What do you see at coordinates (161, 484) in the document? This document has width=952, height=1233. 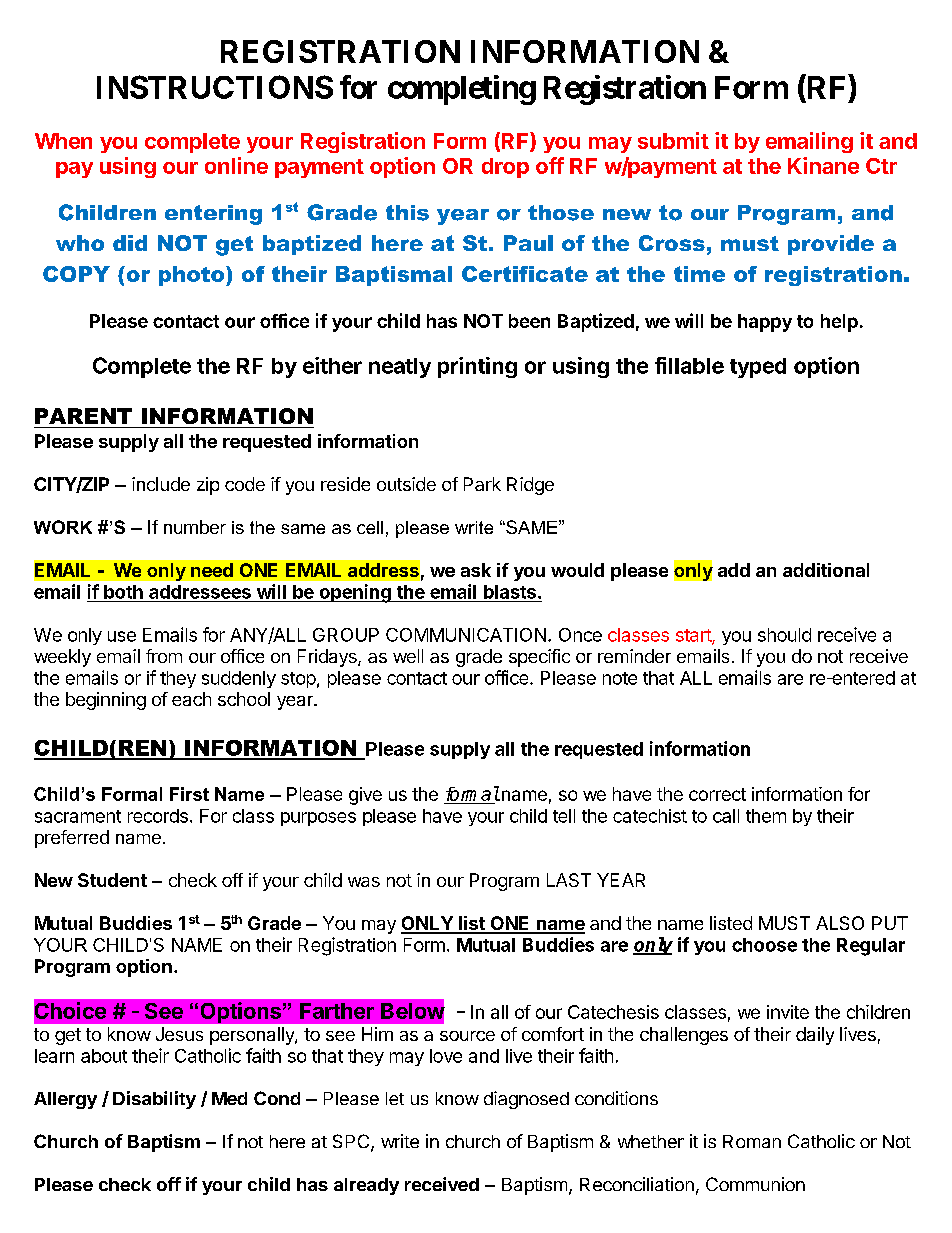 I see `include` at bounding box center [161, 484].
